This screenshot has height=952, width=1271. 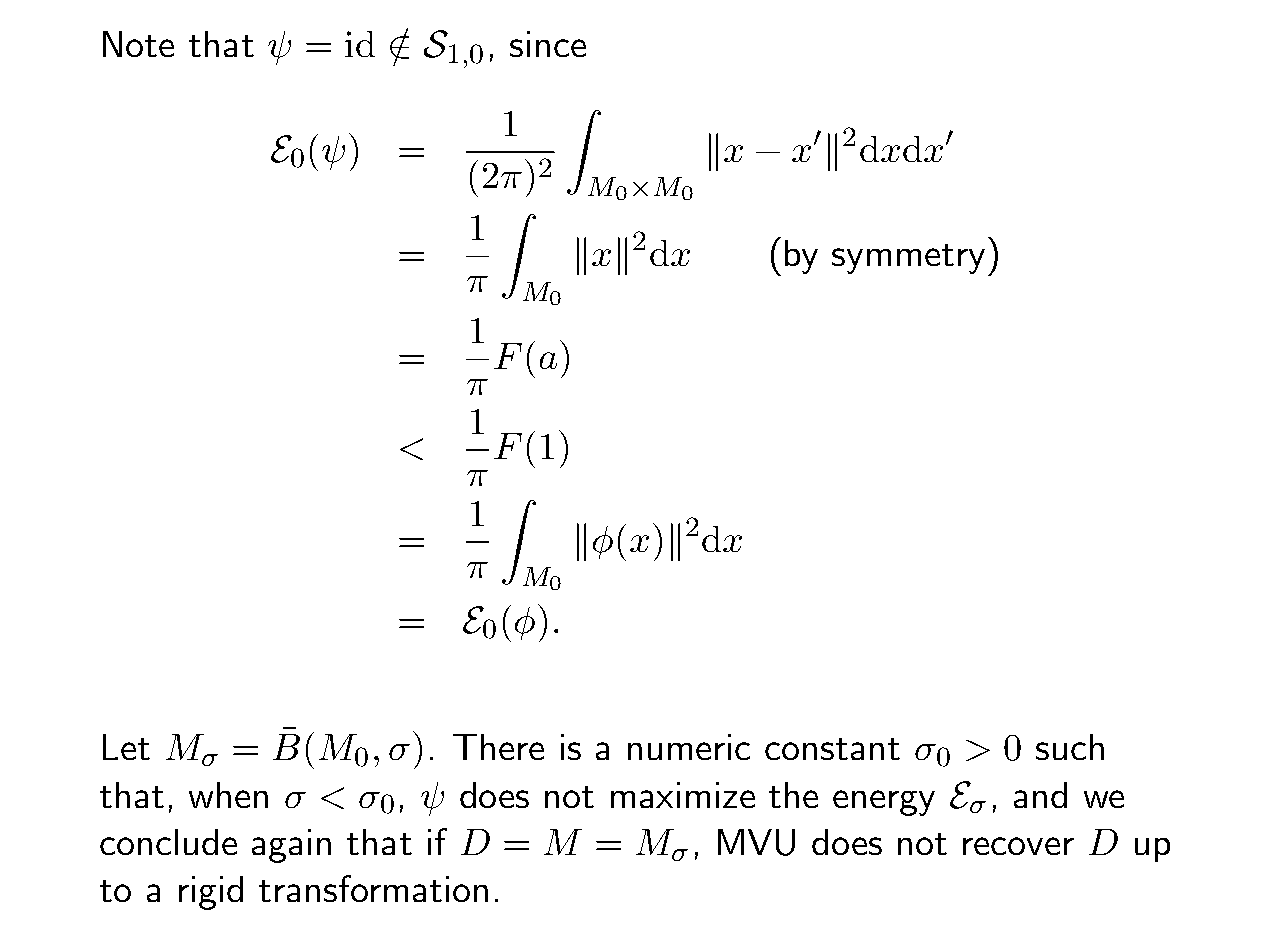 What do you see at coordinates (211, 893) in the screenshot?
I see `rigid` at bounding box center [211, 893].
